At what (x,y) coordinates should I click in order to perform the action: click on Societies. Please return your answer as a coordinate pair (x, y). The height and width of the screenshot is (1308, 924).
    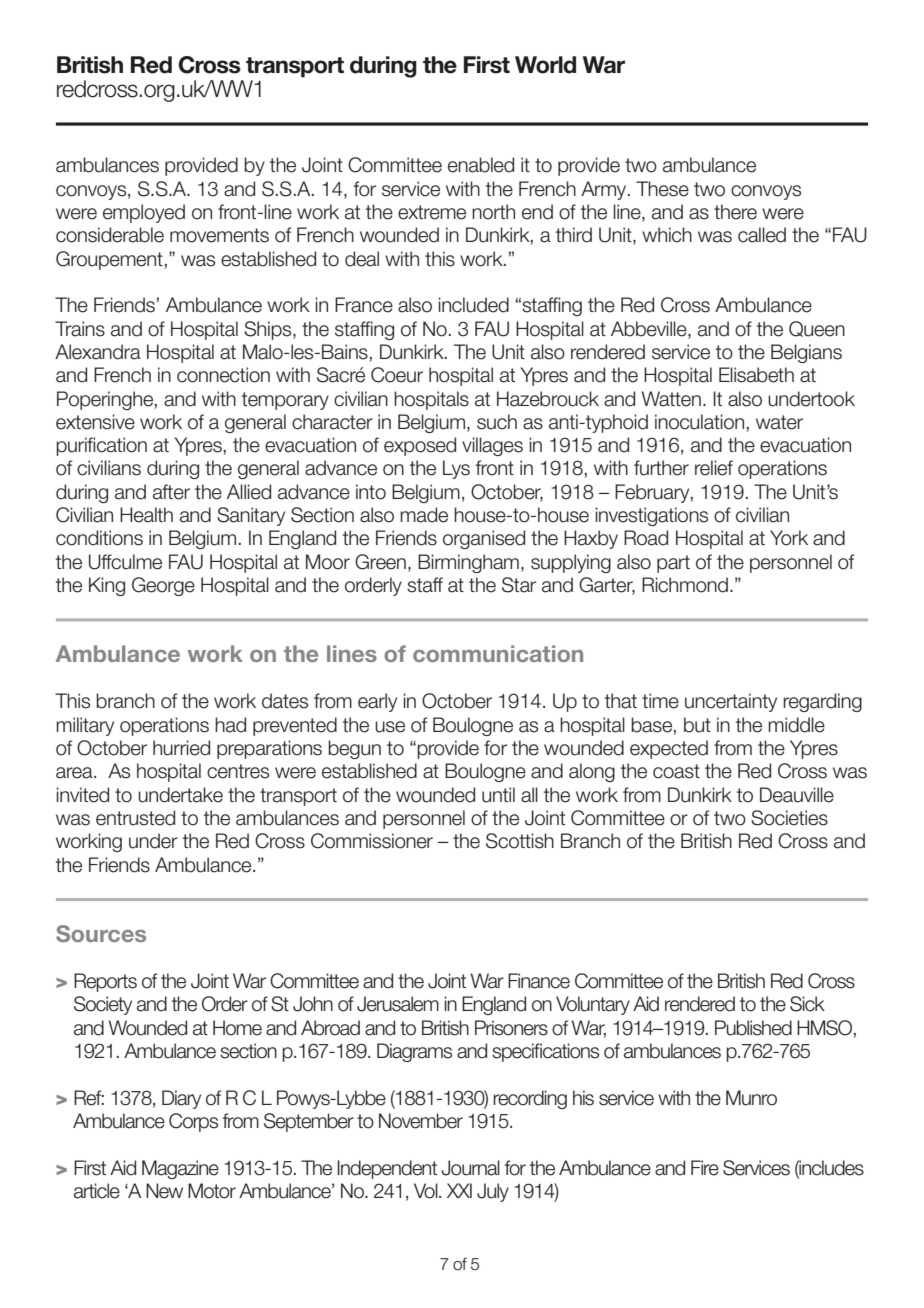
    Looking at the image, I should click on (789, 818).
